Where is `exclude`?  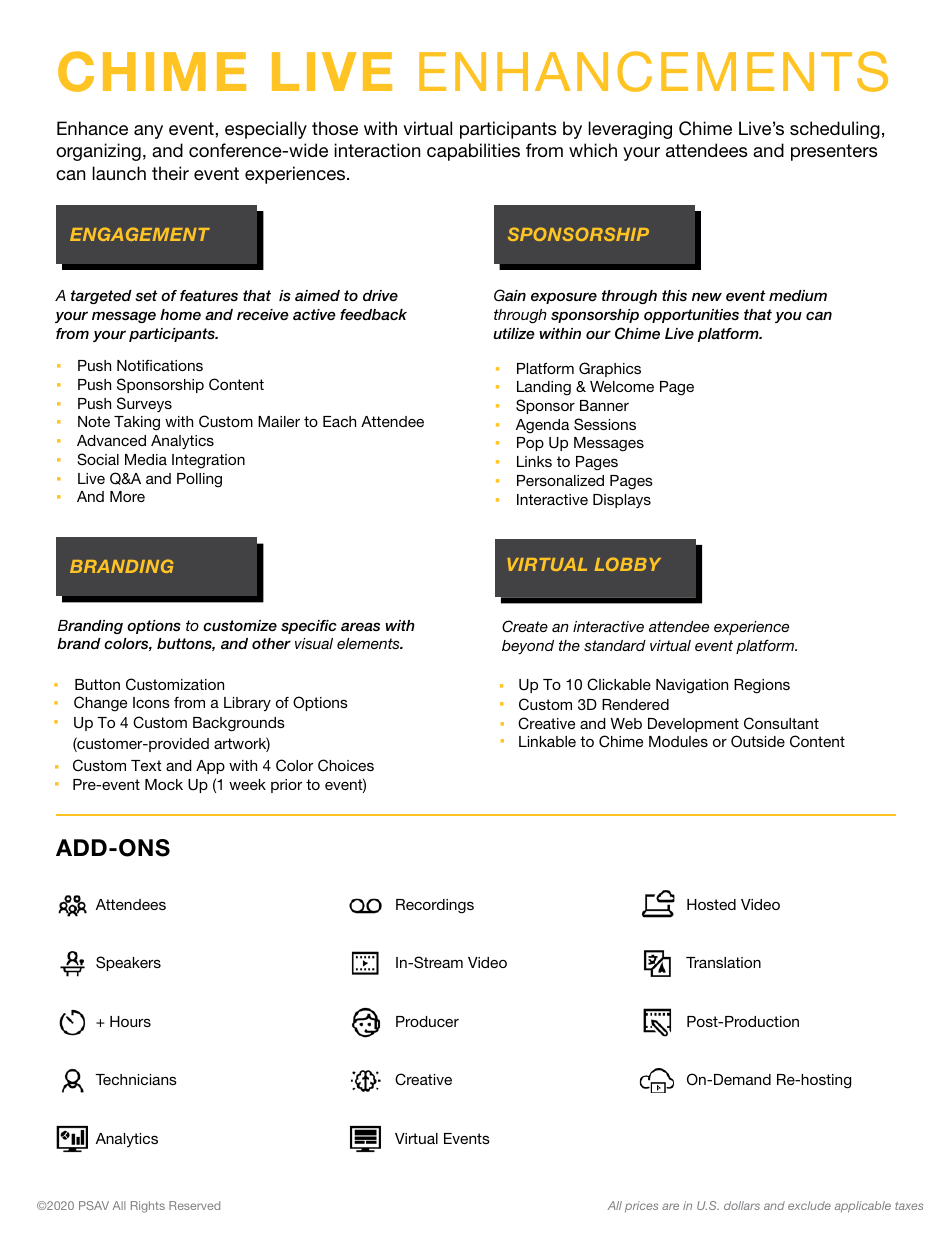
exclude is located at coordinates (809, 1205).
